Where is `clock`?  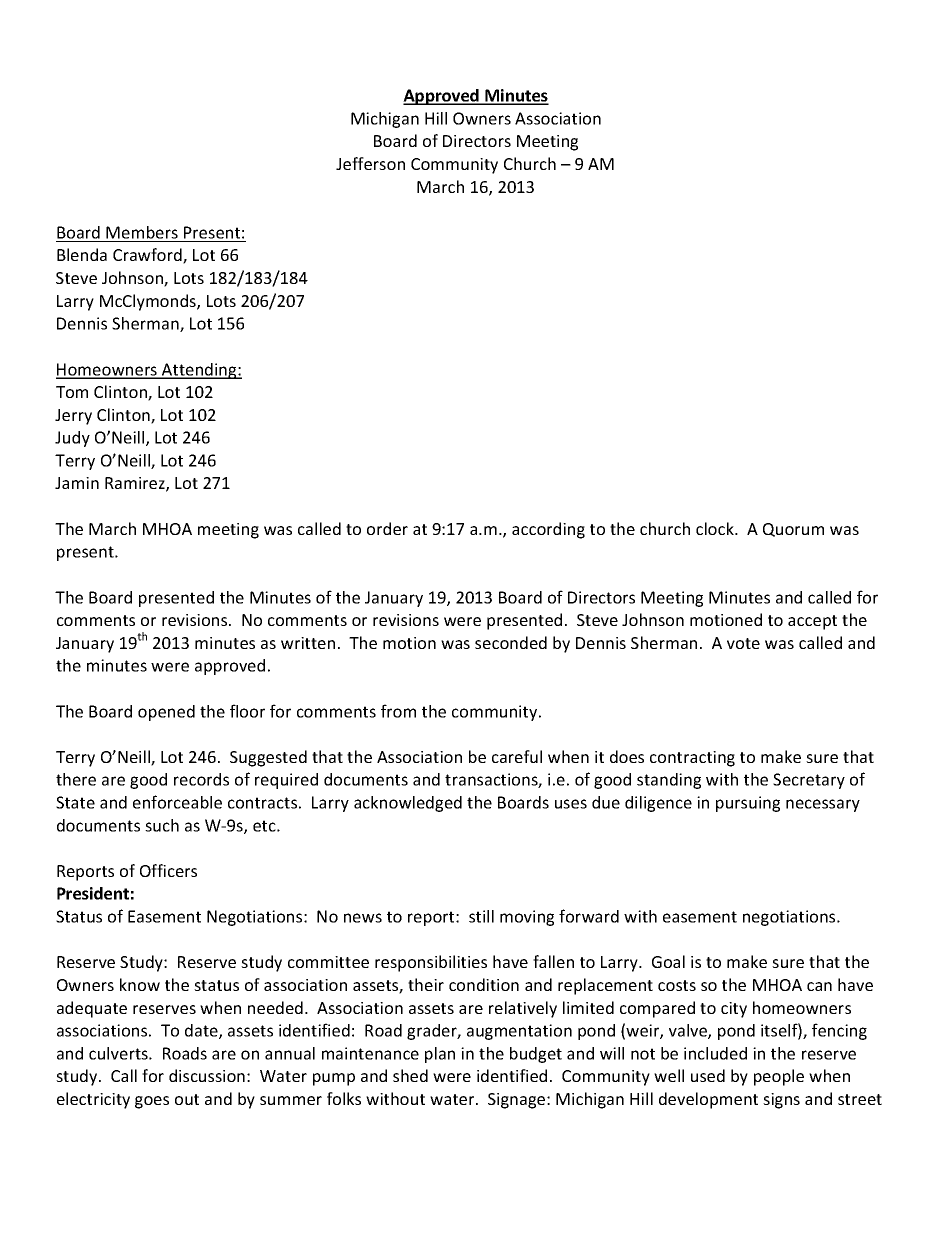
clock is located at coordinates (716, 528).
